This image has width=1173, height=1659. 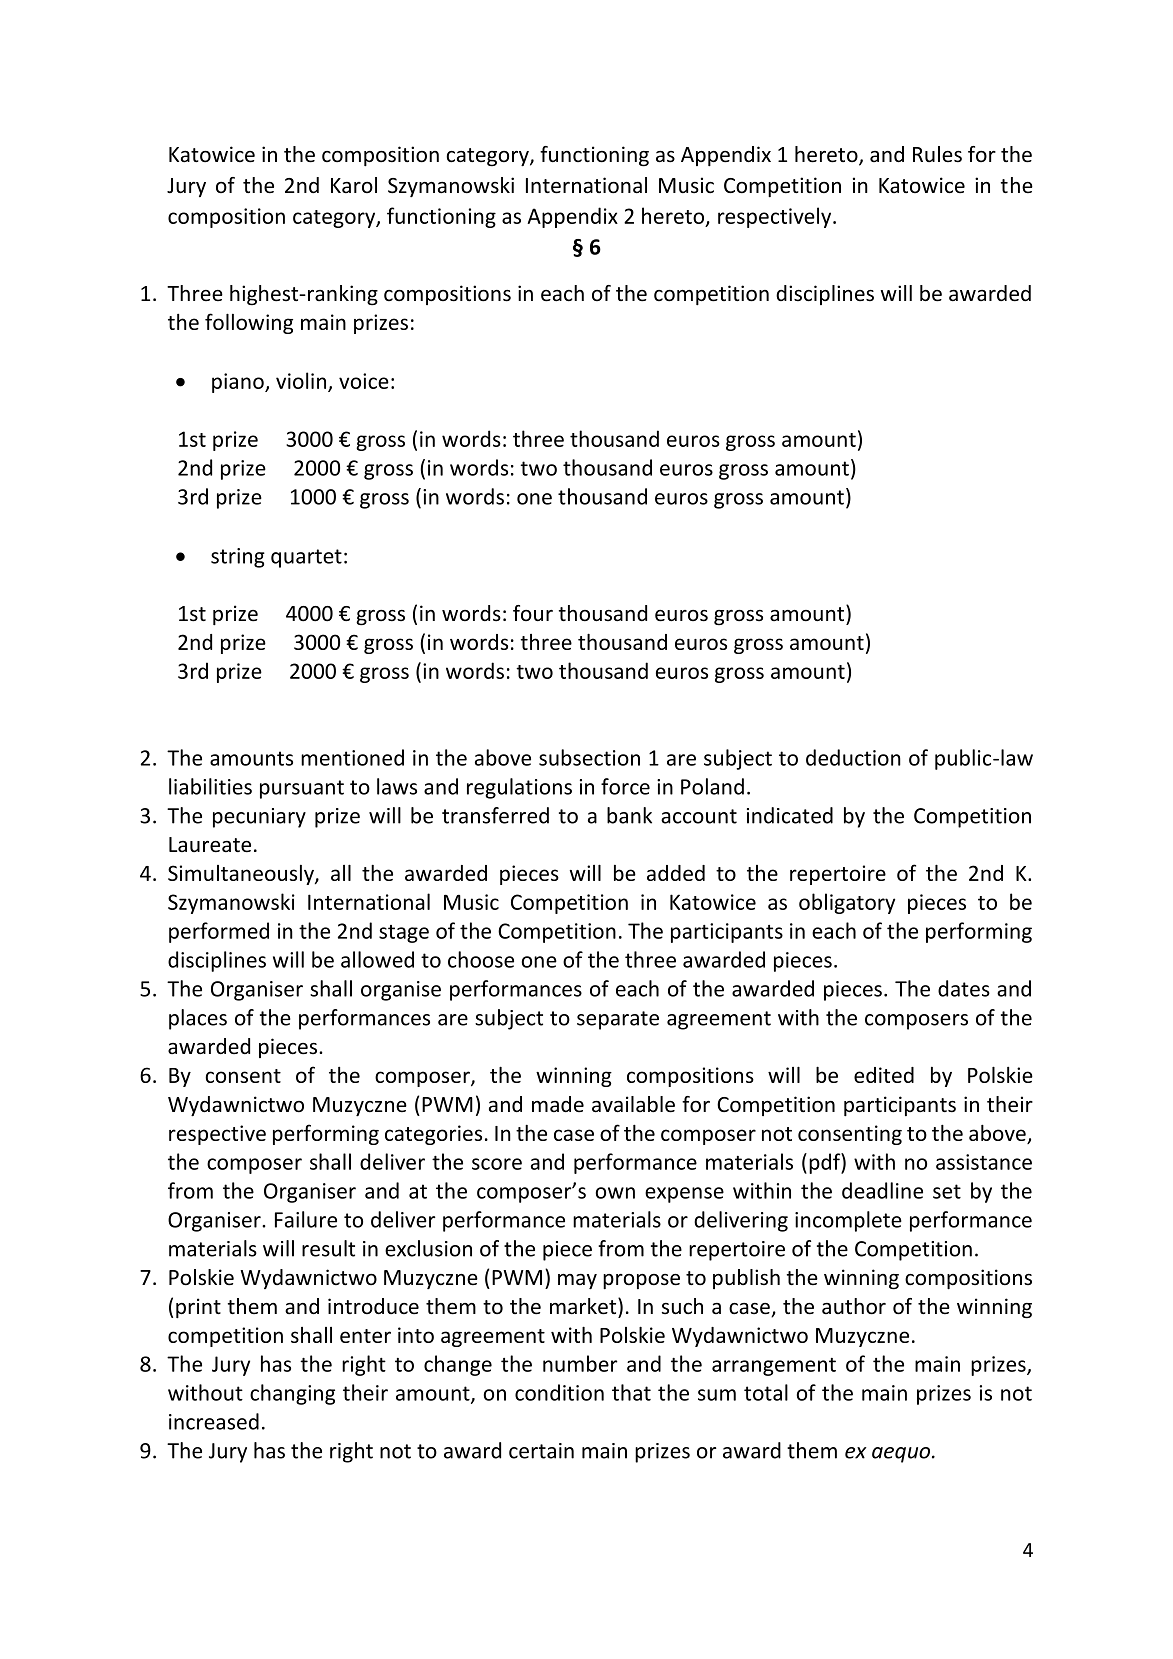 I want to click on condition, so click(x=559, y=1392).
